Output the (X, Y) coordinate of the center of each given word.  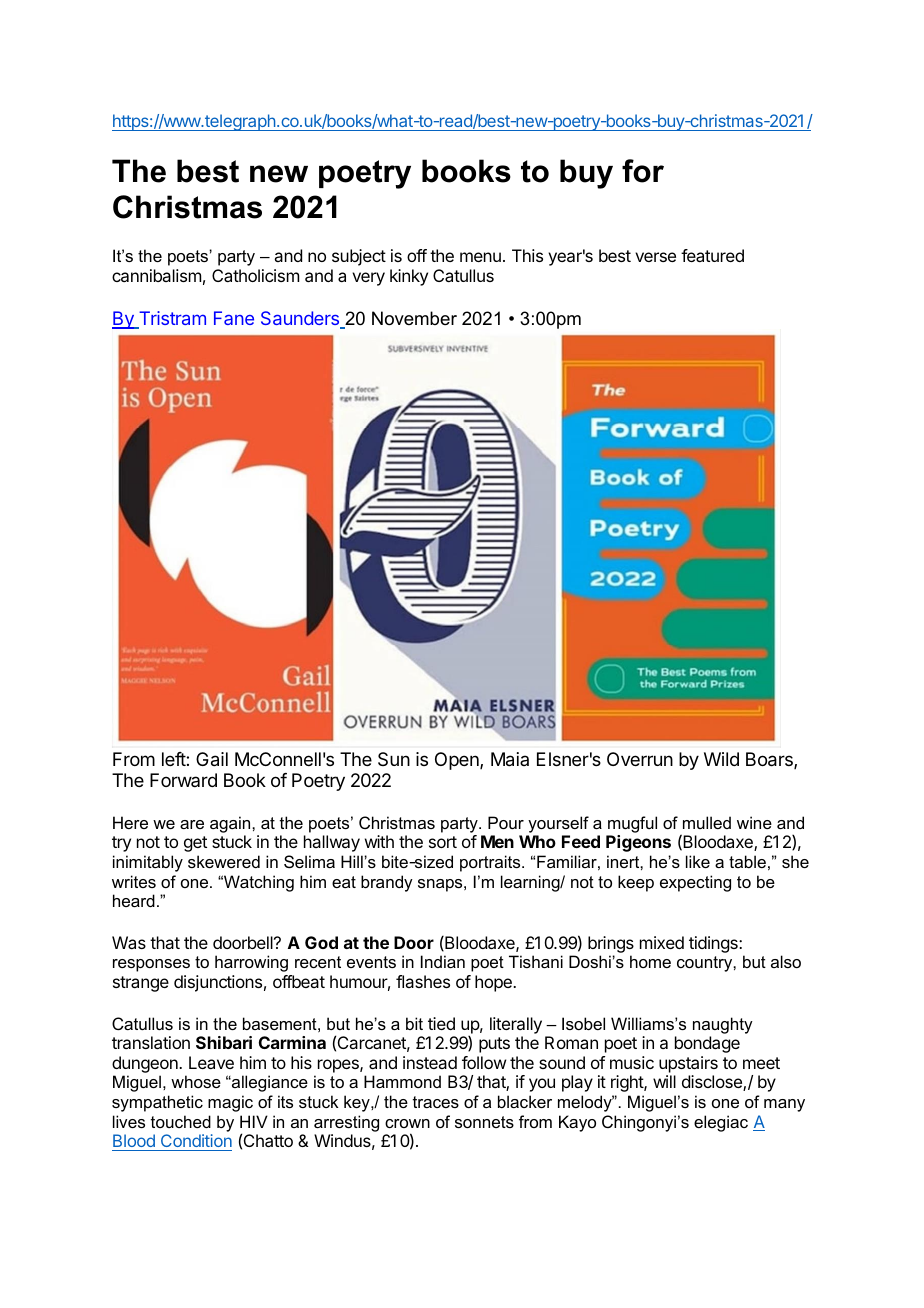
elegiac (721, 1123)
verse (655, 257)
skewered (224, 861)
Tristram (171, 319)
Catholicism (255, 275)
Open (458, 761)
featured (712, 255)
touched (181, 1121)
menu (480, 257)
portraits (491, 863)
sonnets (484, 1122)
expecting (695, 883)
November (414, 318)
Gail (212, 759)
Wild (721, 759)
